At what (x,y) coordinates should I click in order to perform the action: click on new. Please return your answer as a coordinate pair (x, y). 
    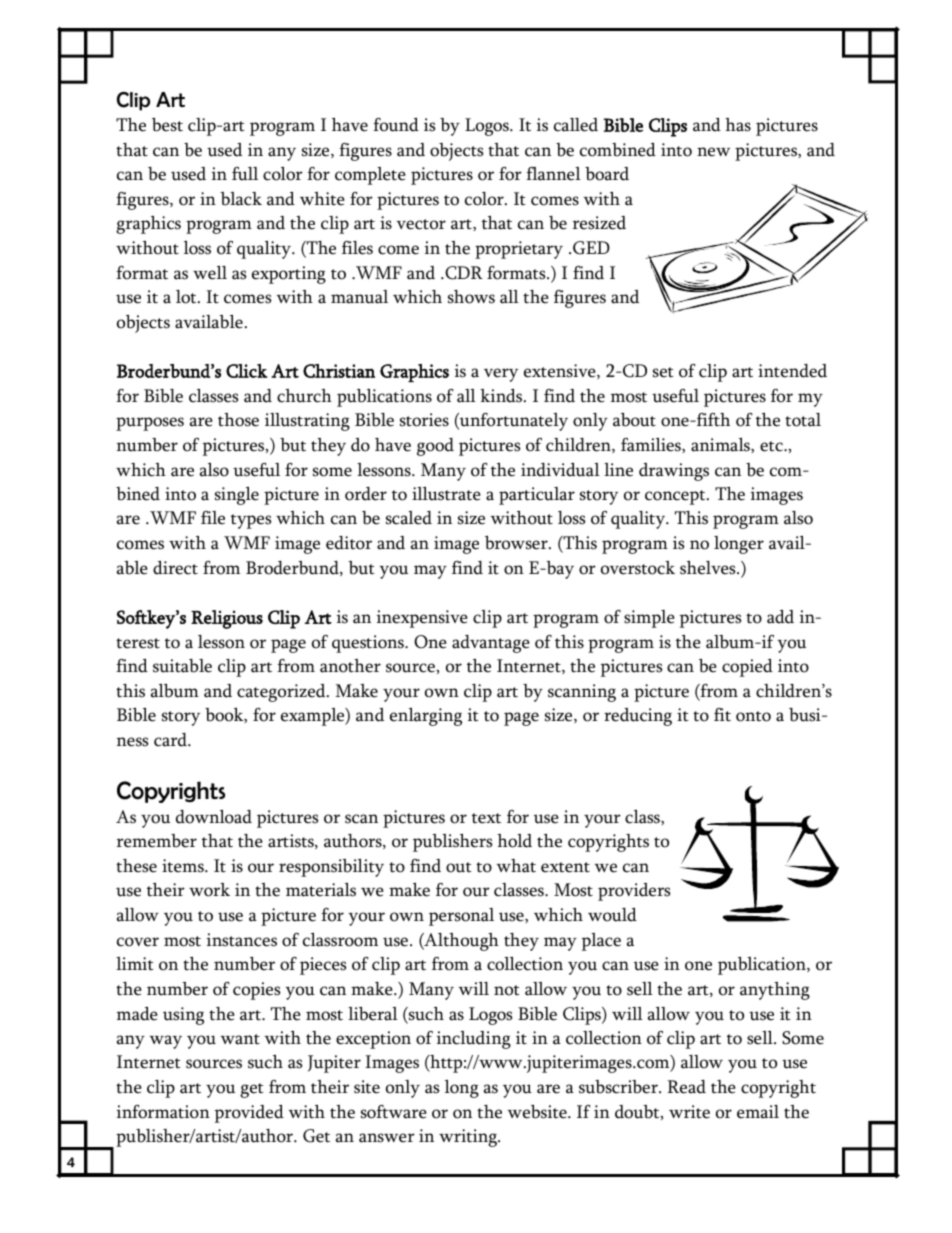
    Looking at the image, I should click on (713, 152).
